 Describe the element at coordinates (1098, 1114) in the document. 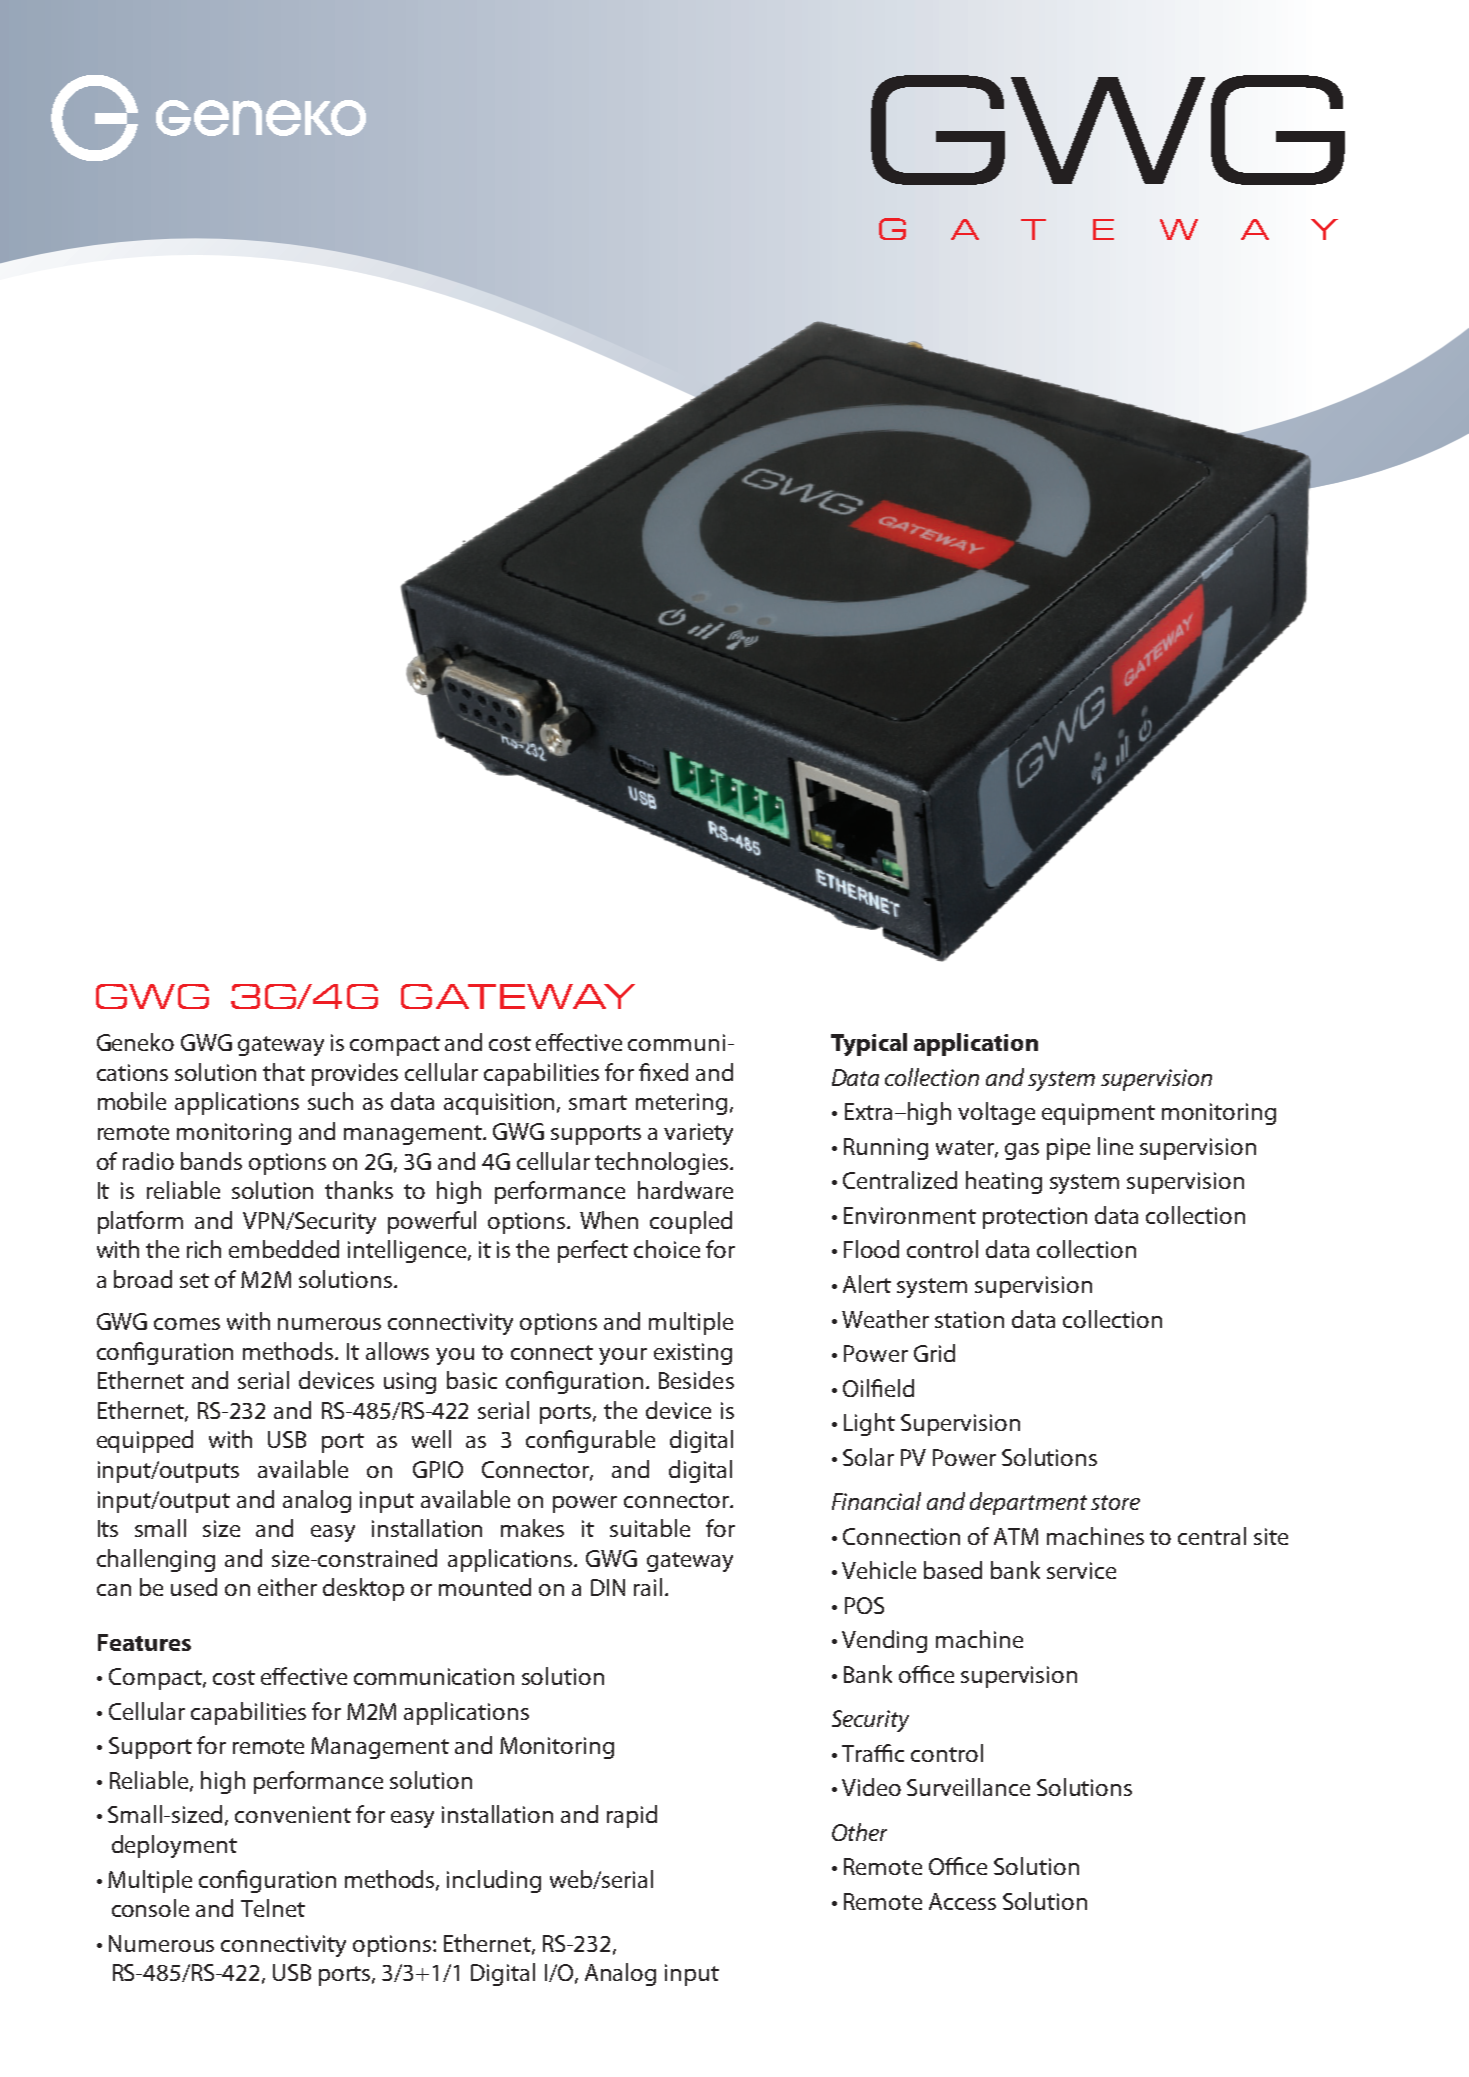

I see `equipment` at that location.
